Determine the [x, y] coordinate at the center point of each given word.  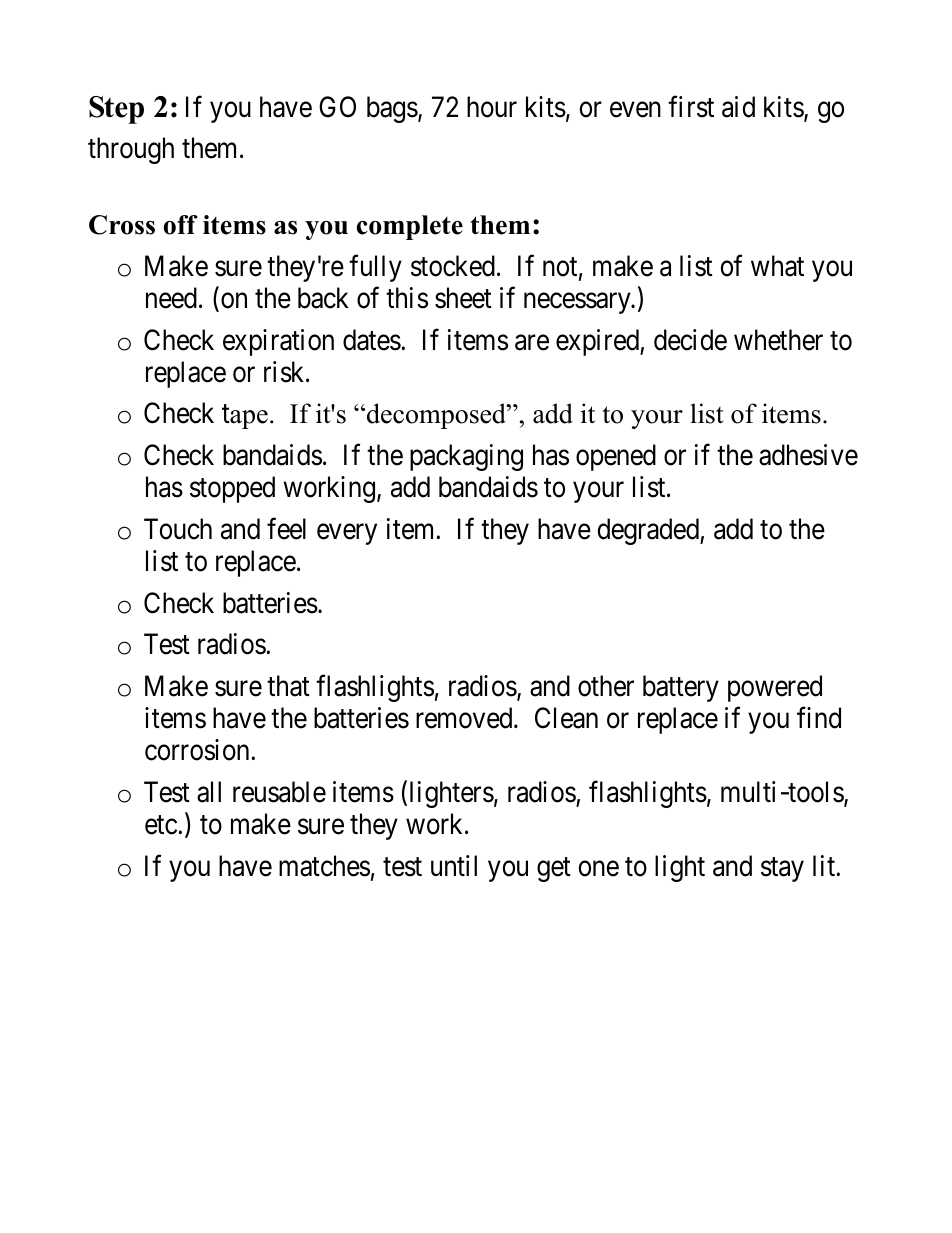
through [131, 150]
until [454, 865]
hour [492, 107]
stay [782, 869]
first [691, 107]
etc [161, 825]
